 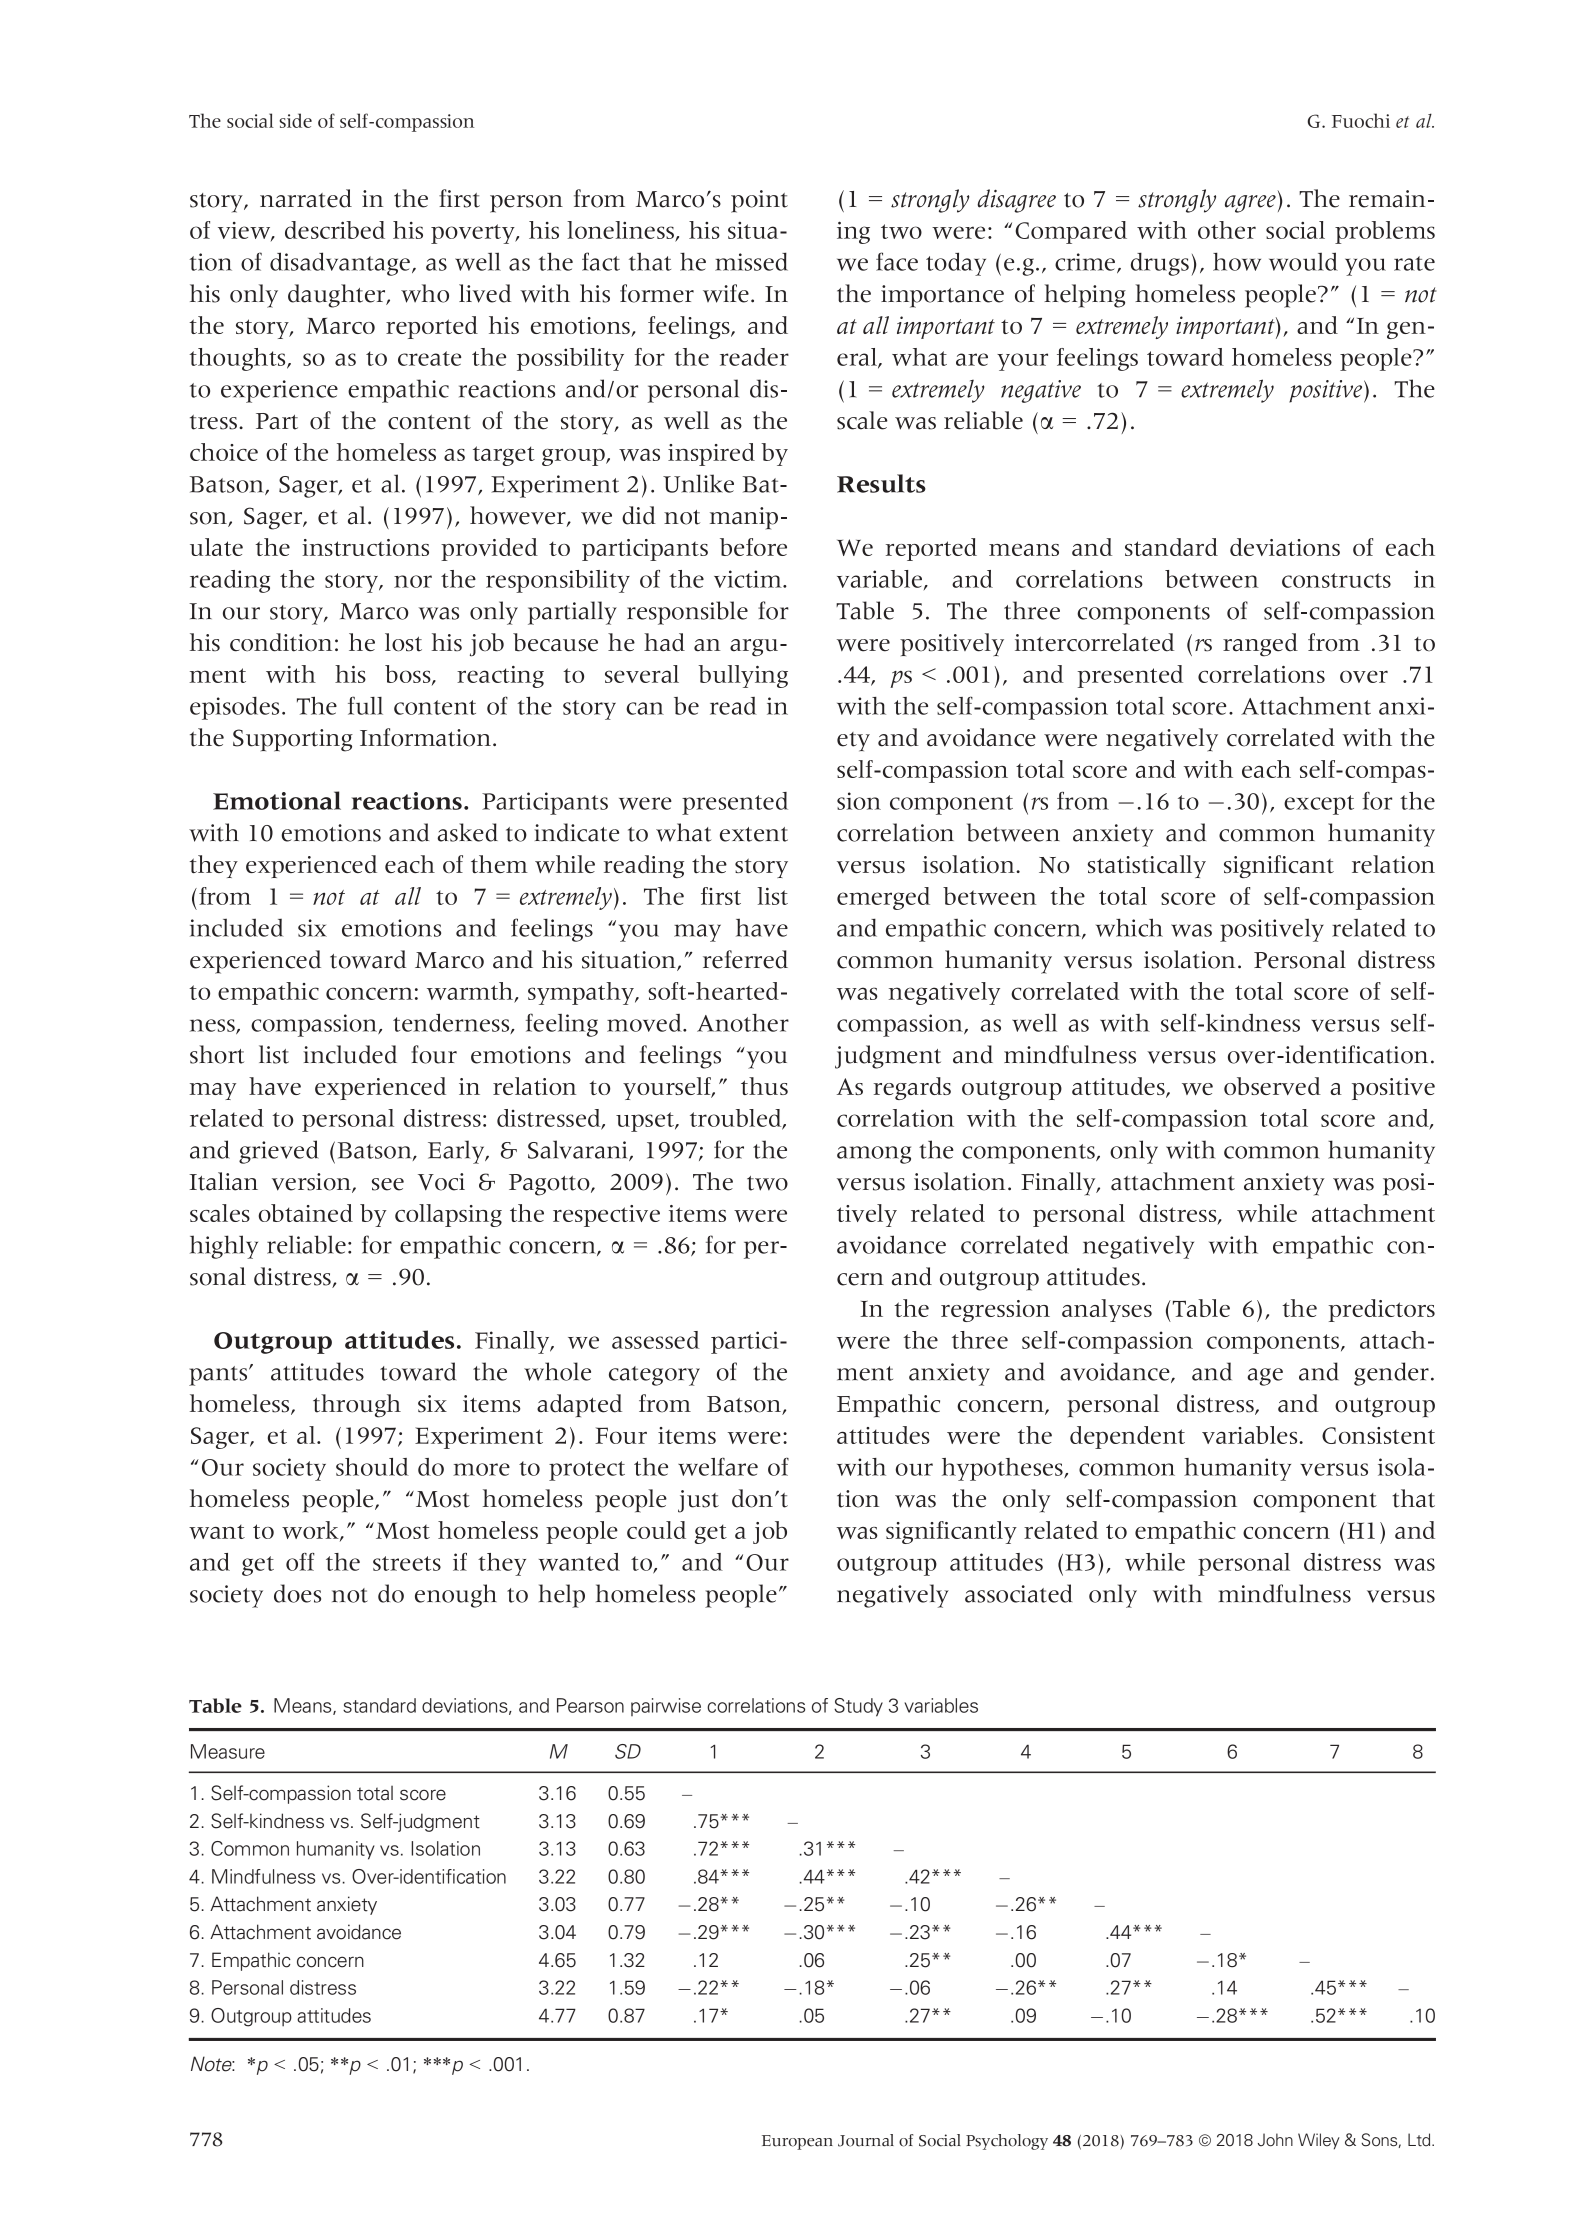 What do you see at coordinates (1303, 261) in the screenshot?
I see `would` at bounding box center [1303, 261].
